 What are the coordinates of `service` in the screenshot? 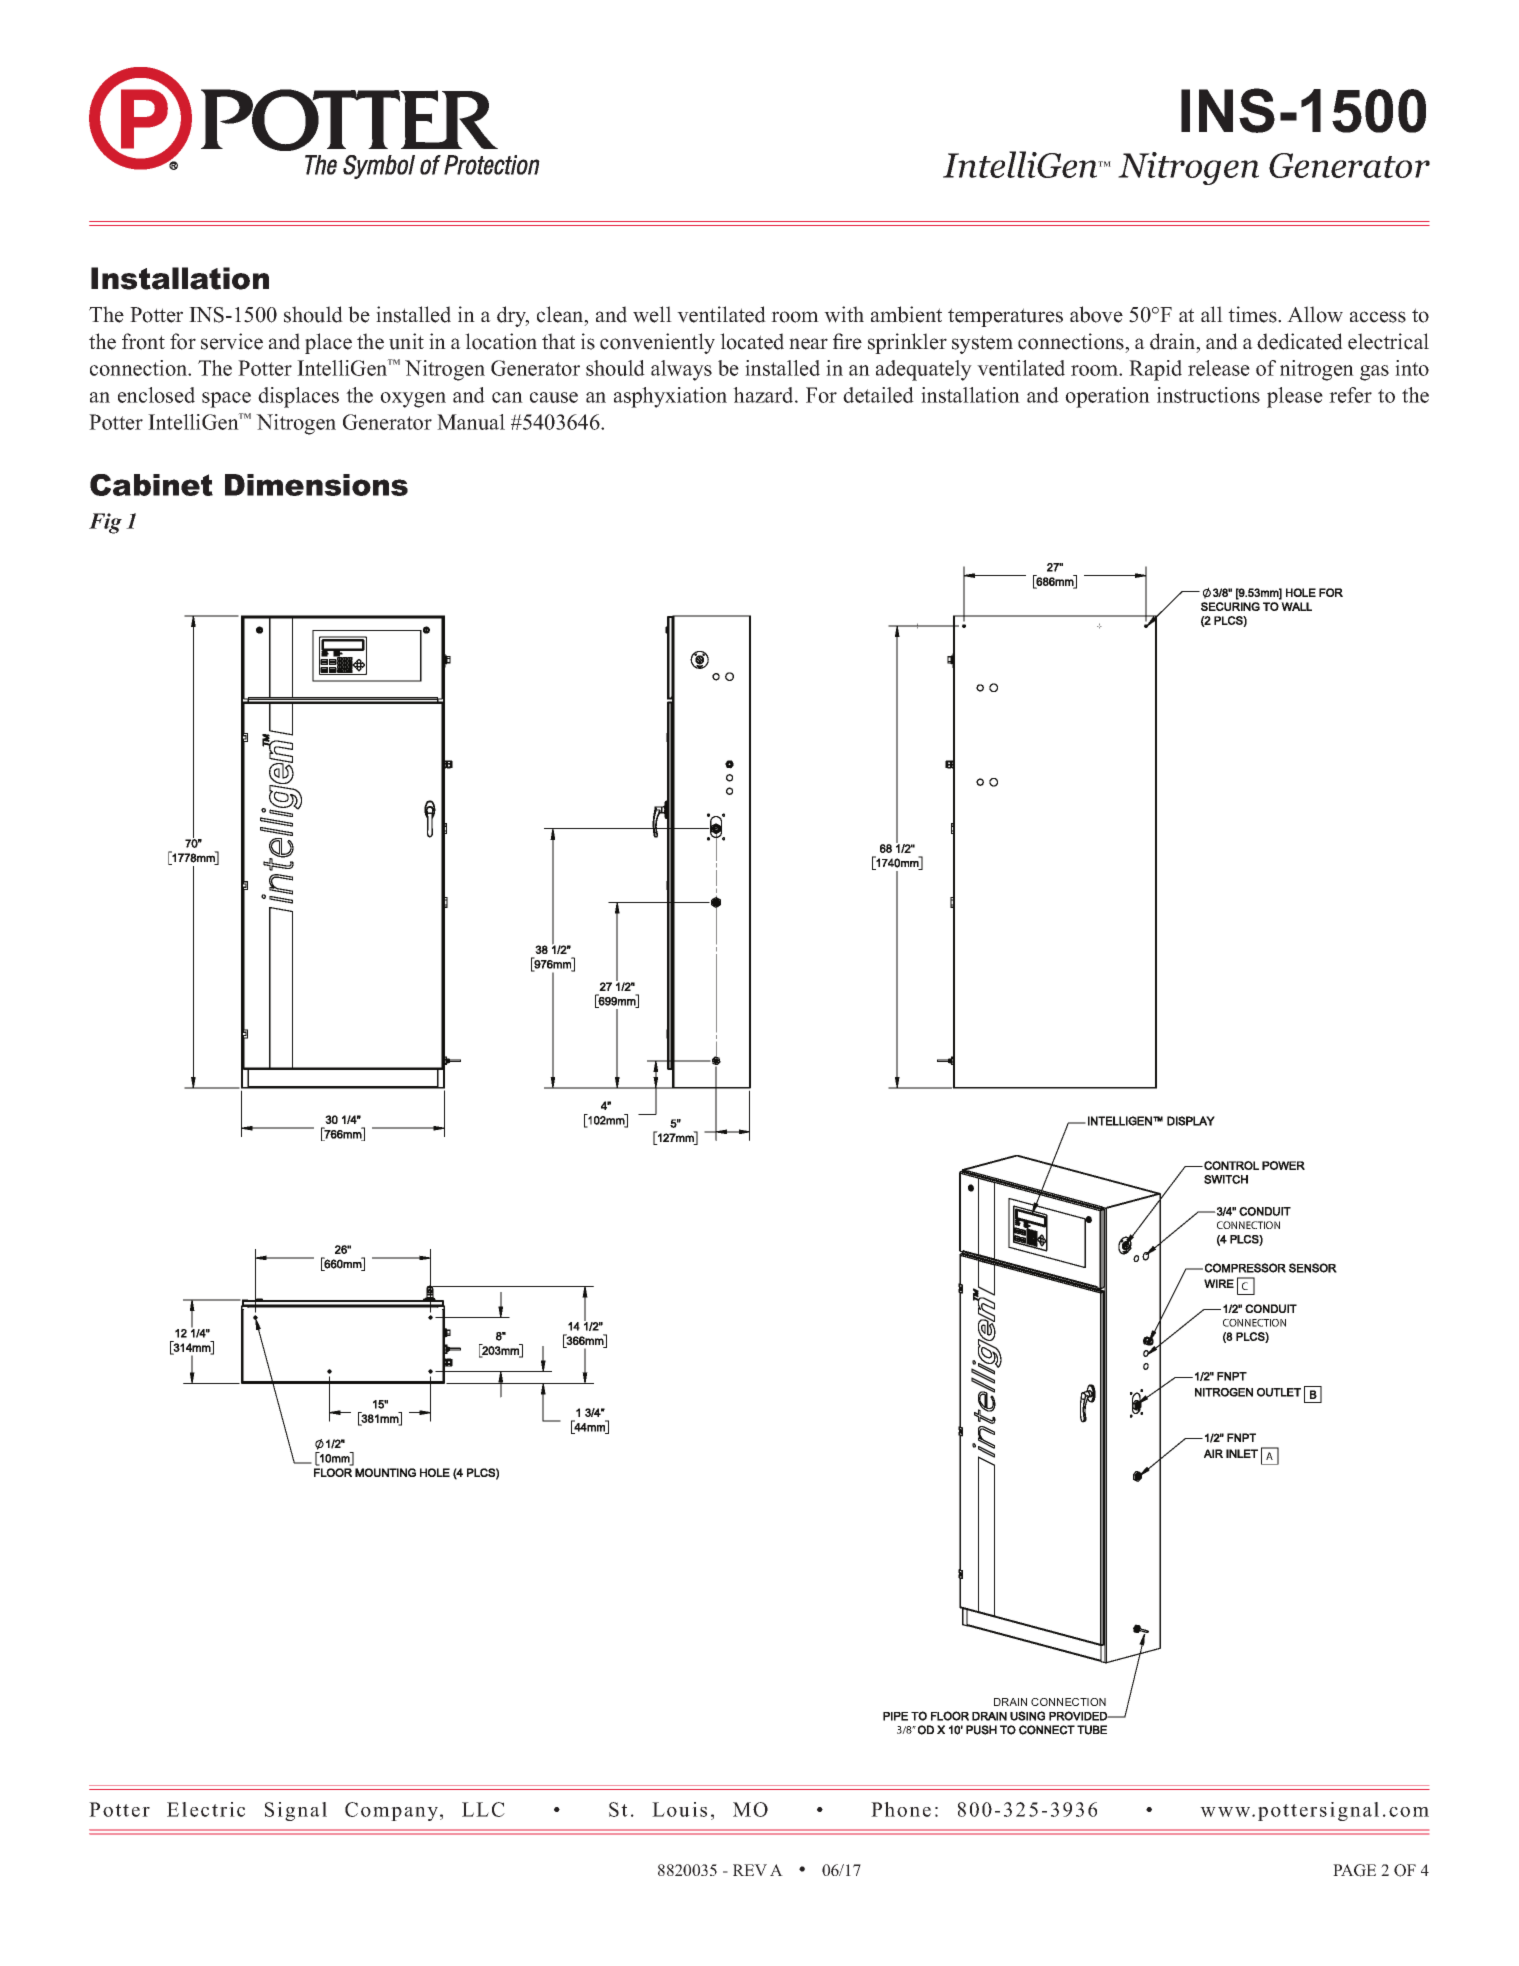 It's located at (232, 341).
